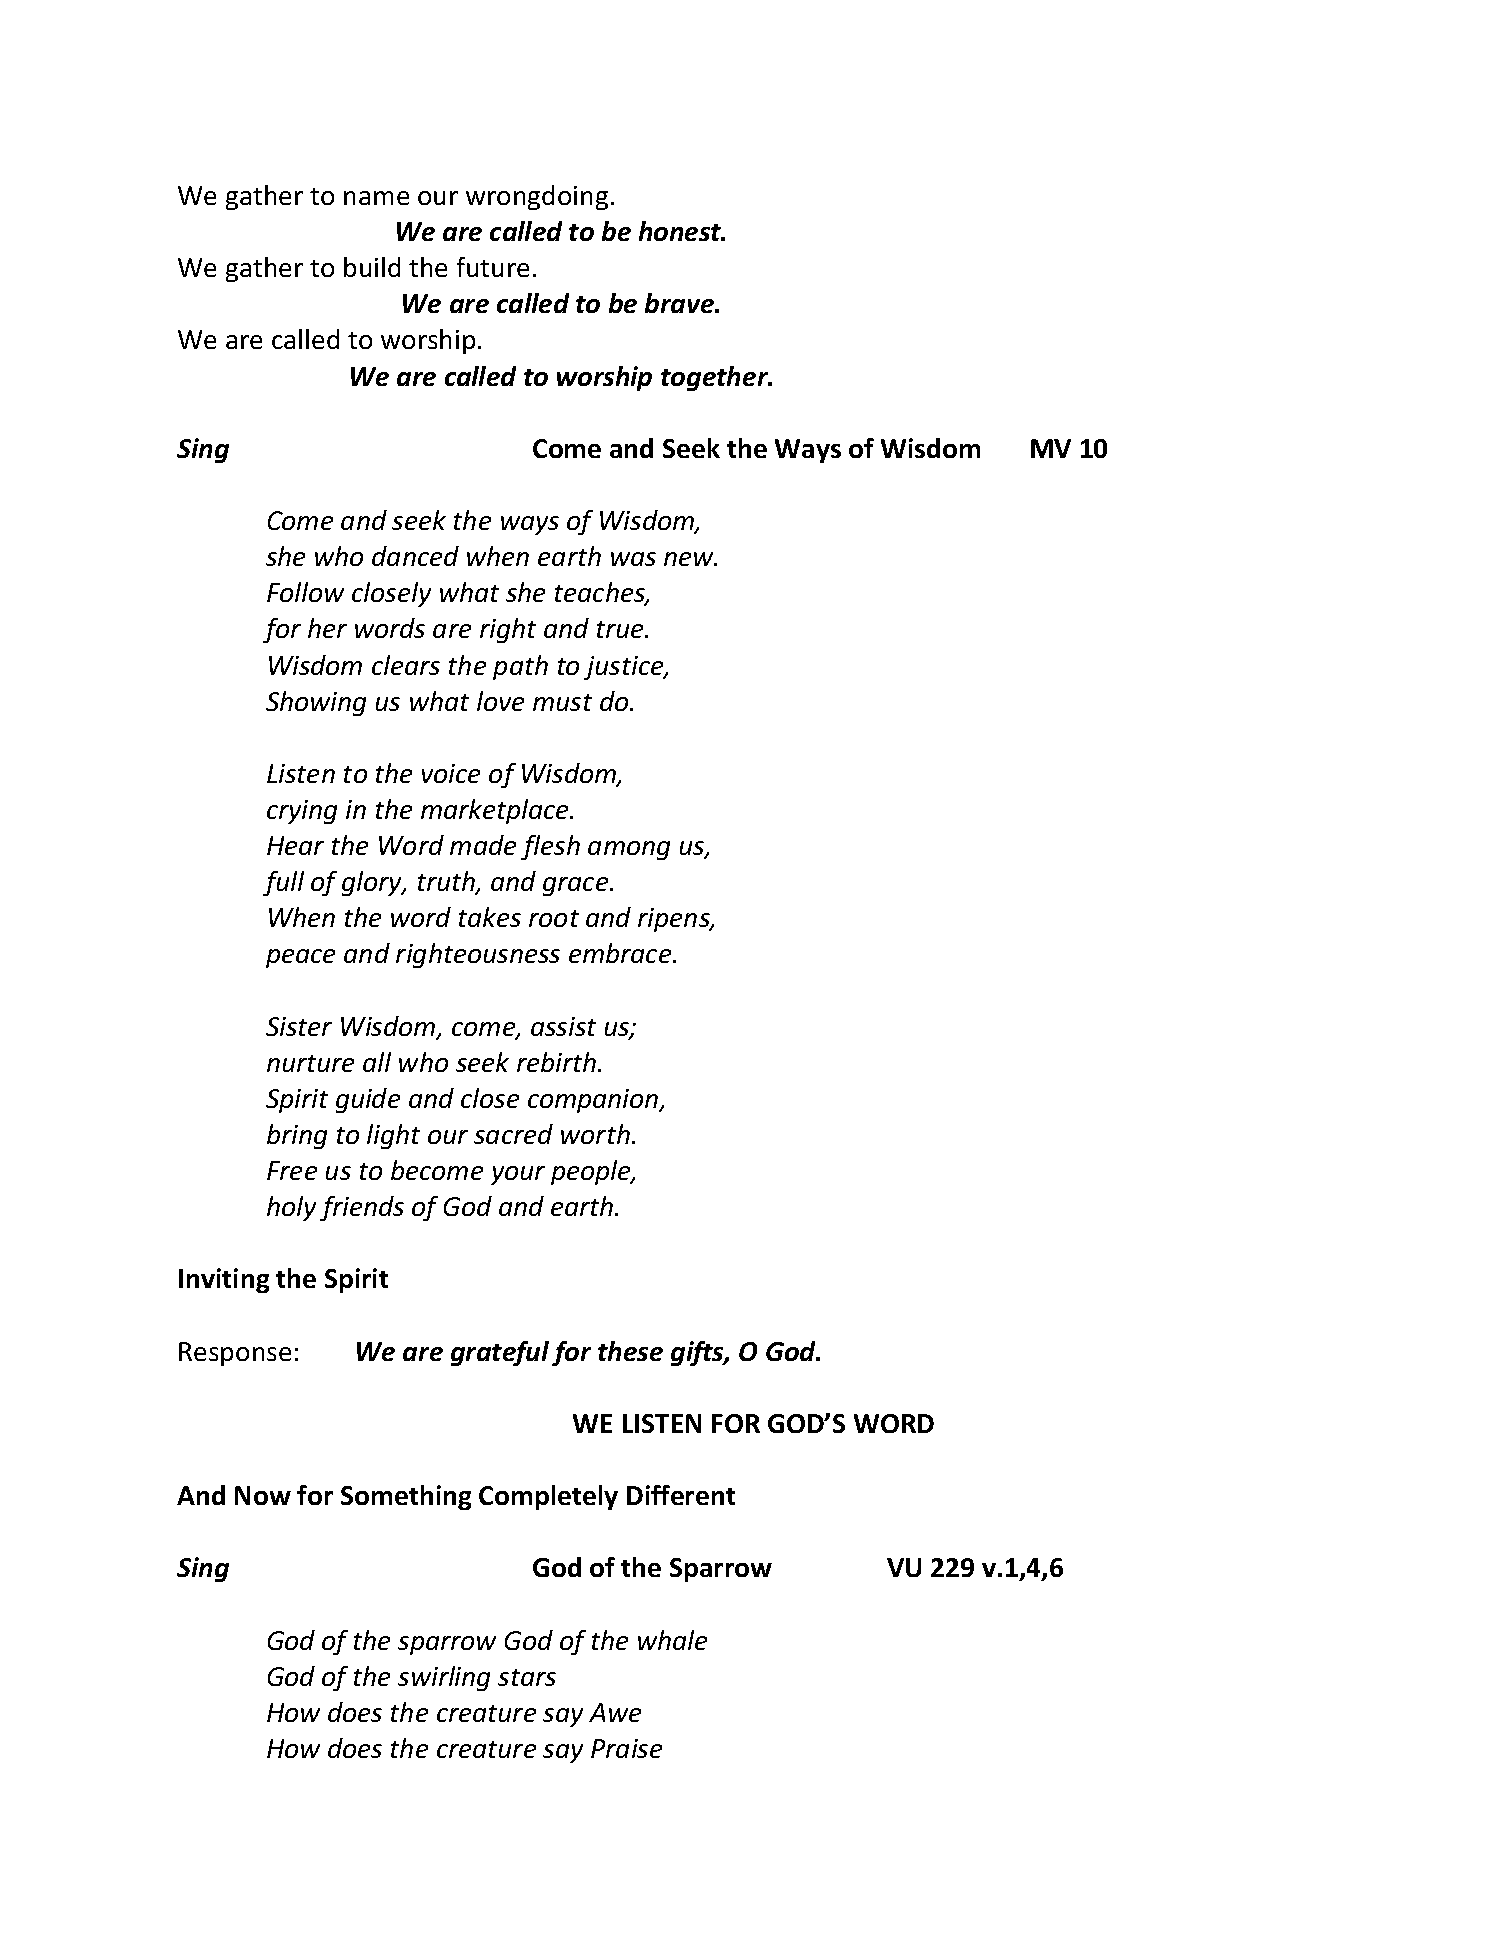 This screenshot has height=1952, width=1508. Describe the element at coordinates (372, 267) in the screenshot. I see `build` at that location.
